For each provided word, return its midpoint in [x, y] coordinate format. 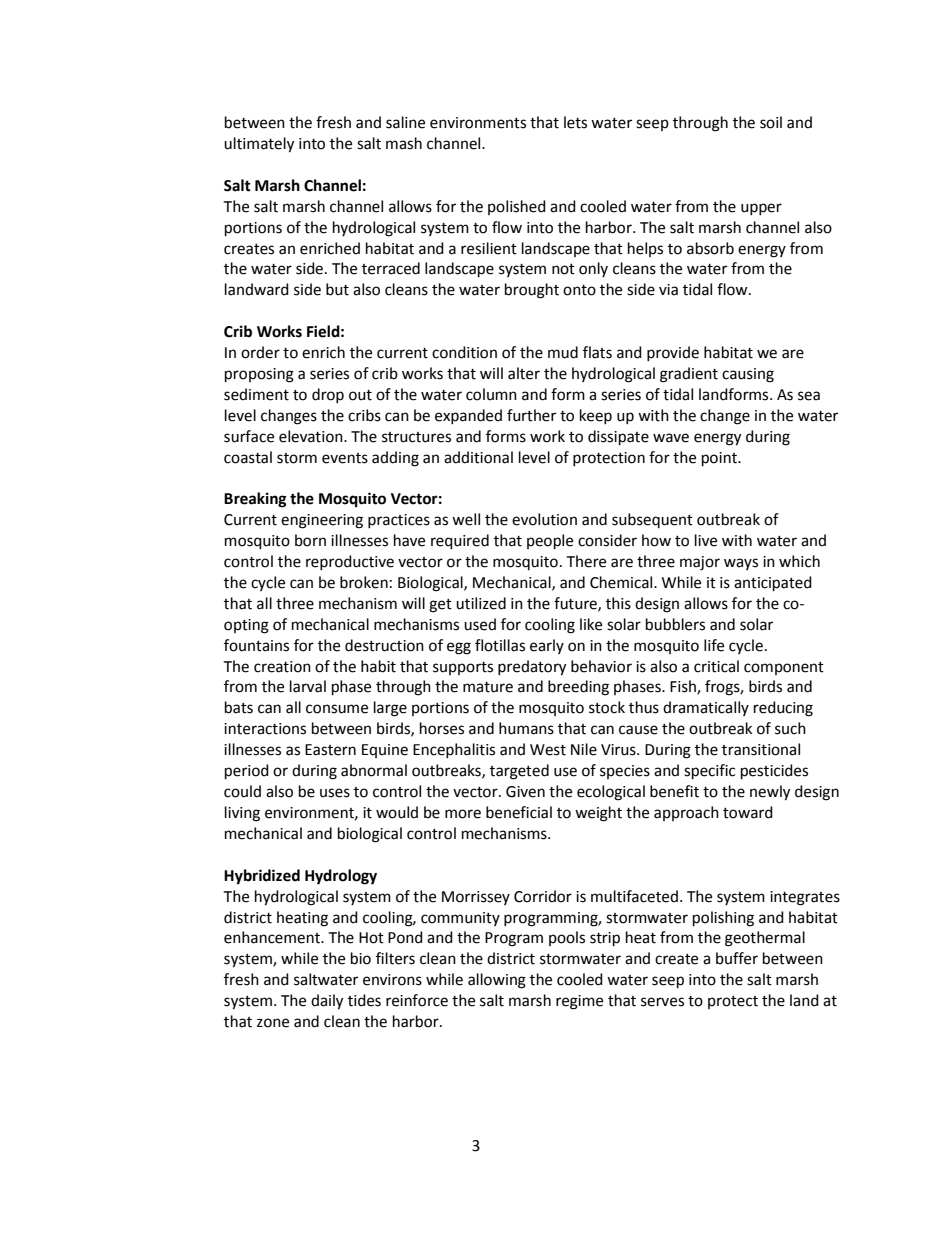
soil [771, 122]
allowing [497, 981]
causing [748, 375]
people [550, 542]
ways [741, 564]
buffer [737, 958]
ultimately [259, 145]
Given [525, 792]
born [310, 540]
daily [327, 1002]
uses [335, 793]
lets [575, 122]
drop [328, 395]
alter [524, 373]
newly [770, 793]
